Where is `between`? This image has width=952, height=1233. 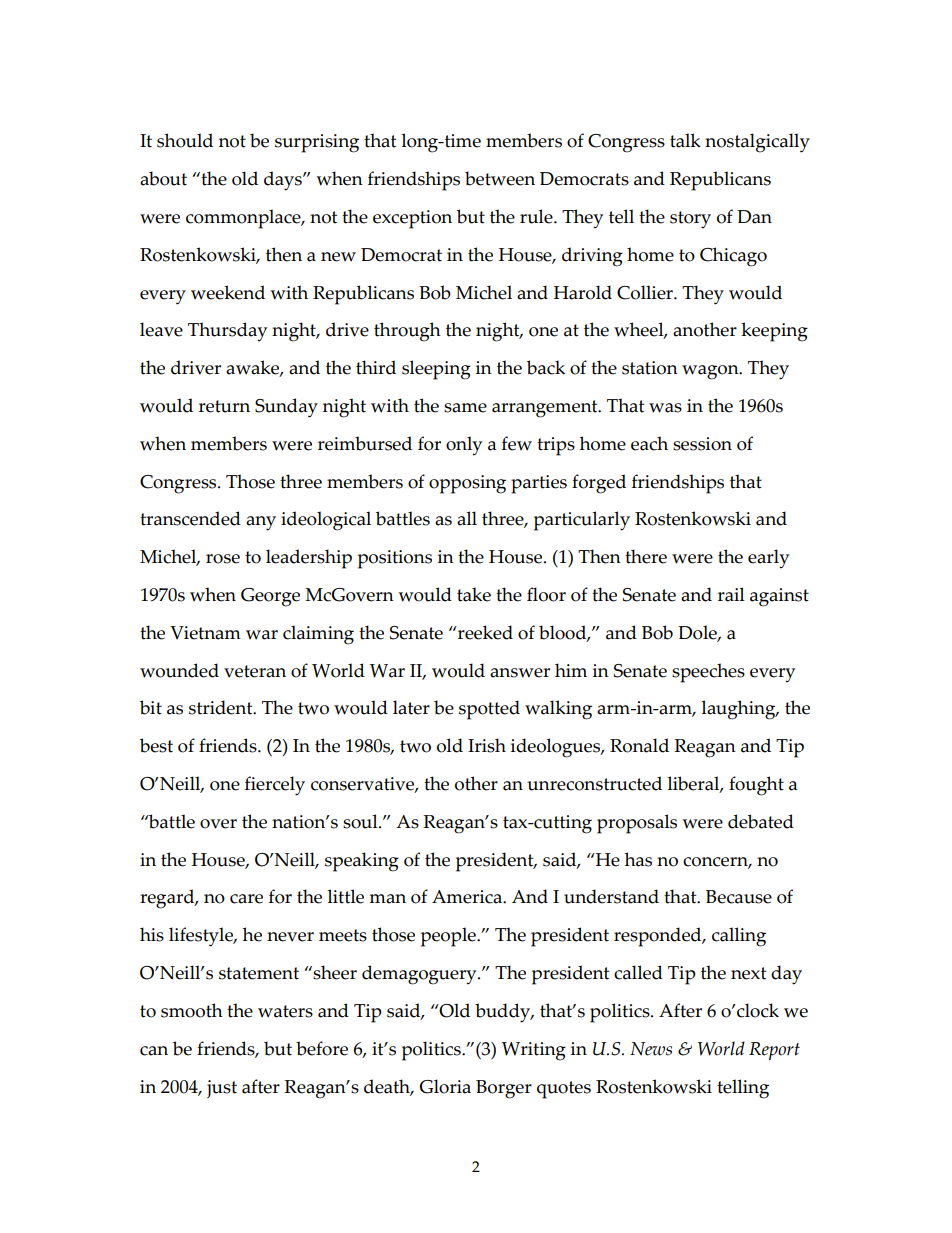
between is located at coordinates (500, 178).
